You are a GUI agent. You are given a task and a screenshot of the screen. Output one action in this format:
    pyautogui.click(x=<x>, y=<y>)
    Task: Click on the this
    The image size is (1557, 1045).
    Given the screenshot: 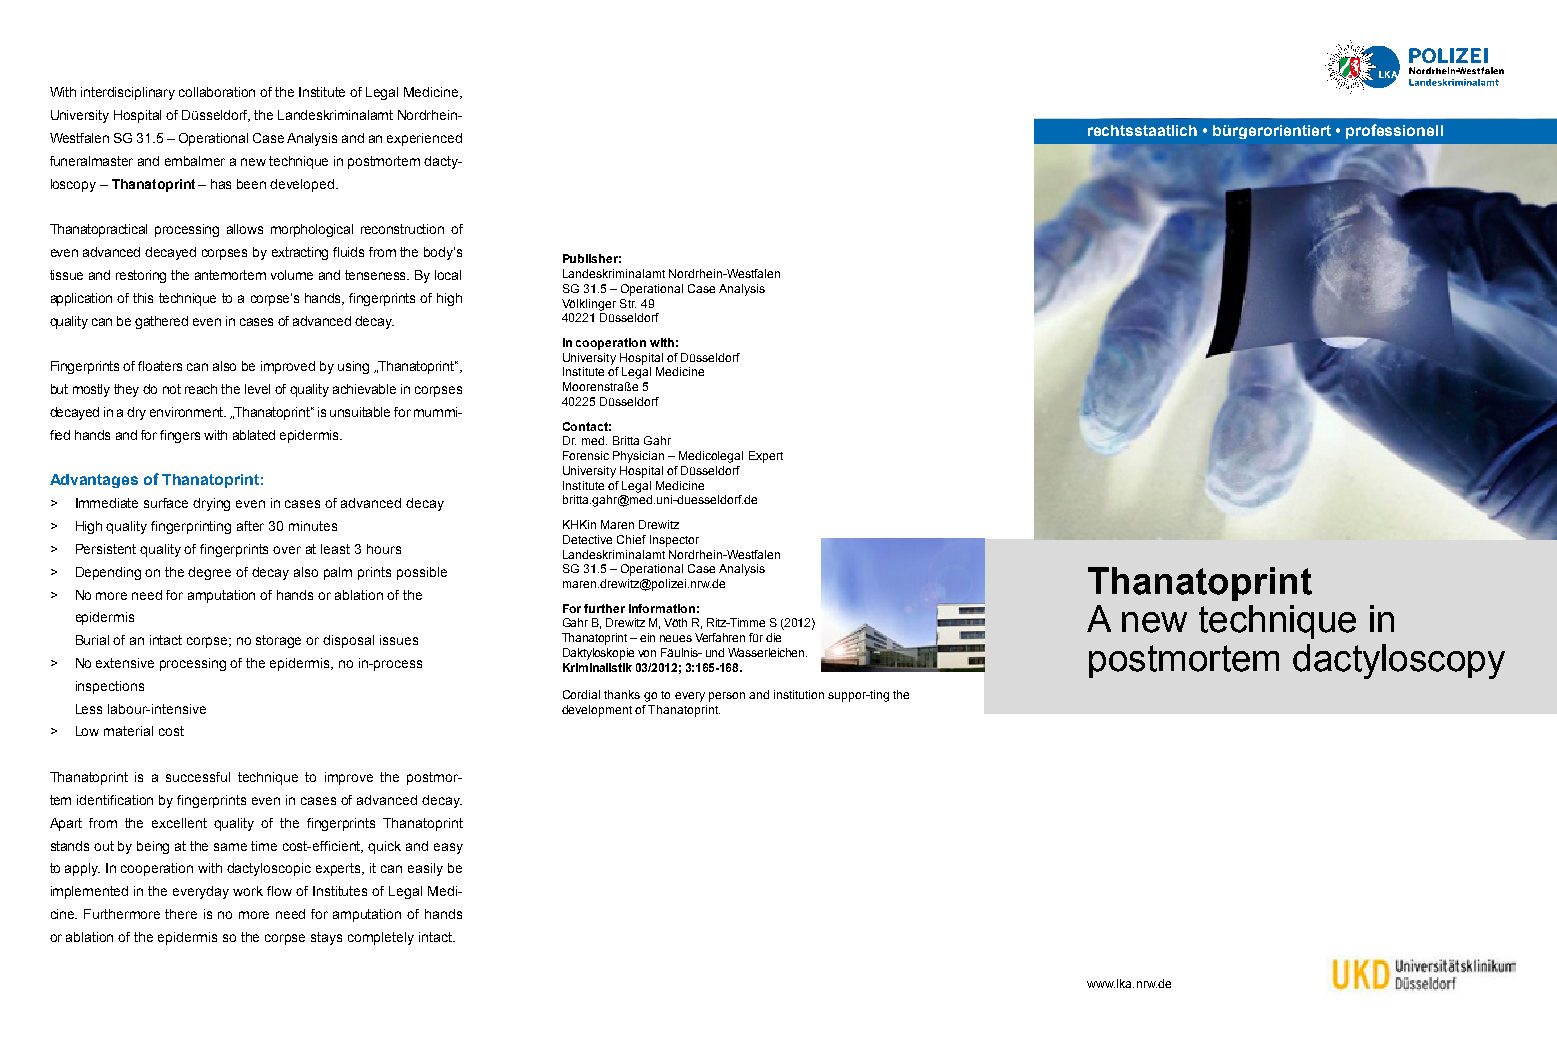 What is the action you would take?
    pyautogui.click(x=143, y=298)
